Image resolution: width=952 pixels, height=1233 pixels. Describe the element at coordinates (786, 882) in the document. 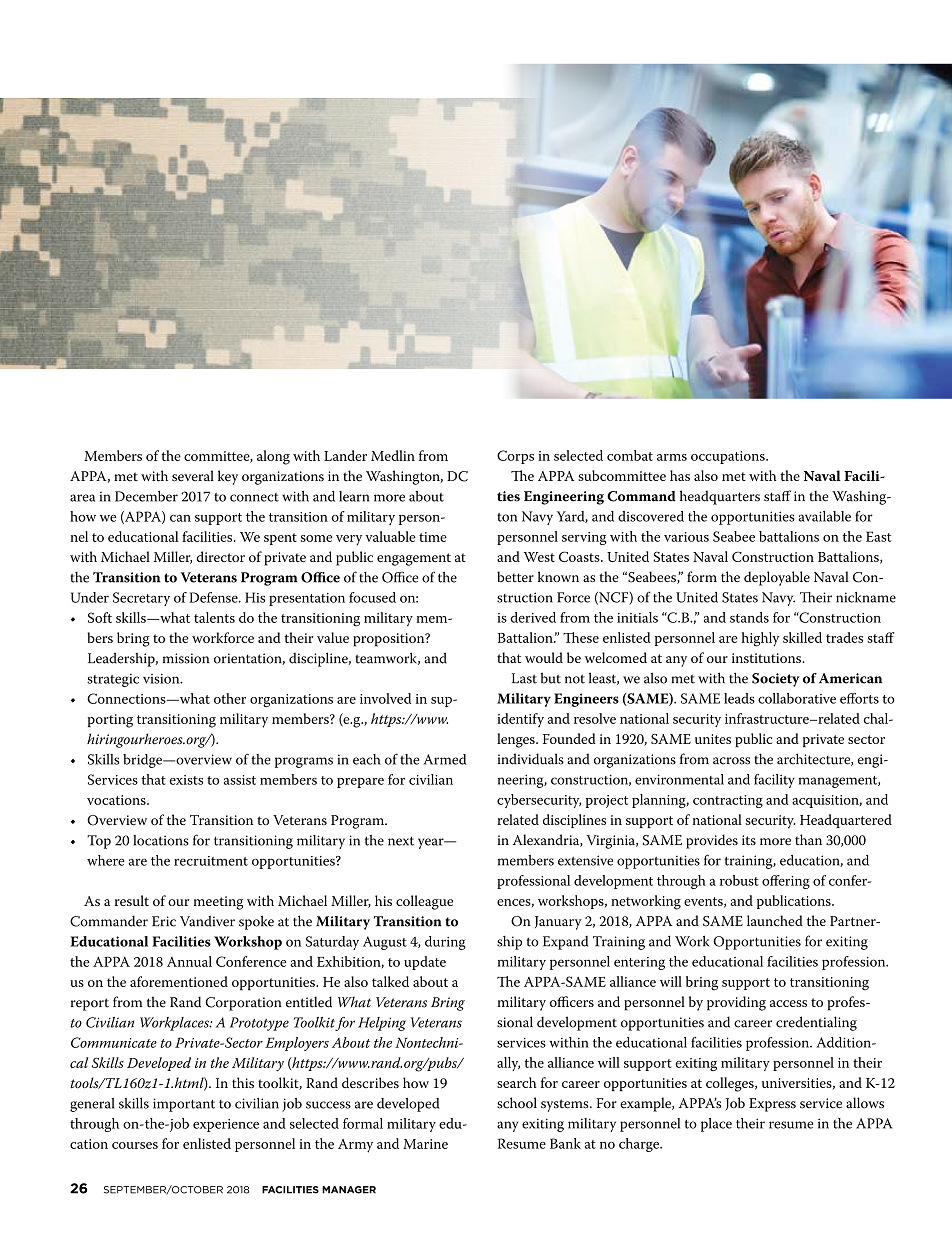

I see `offering` at that location.
